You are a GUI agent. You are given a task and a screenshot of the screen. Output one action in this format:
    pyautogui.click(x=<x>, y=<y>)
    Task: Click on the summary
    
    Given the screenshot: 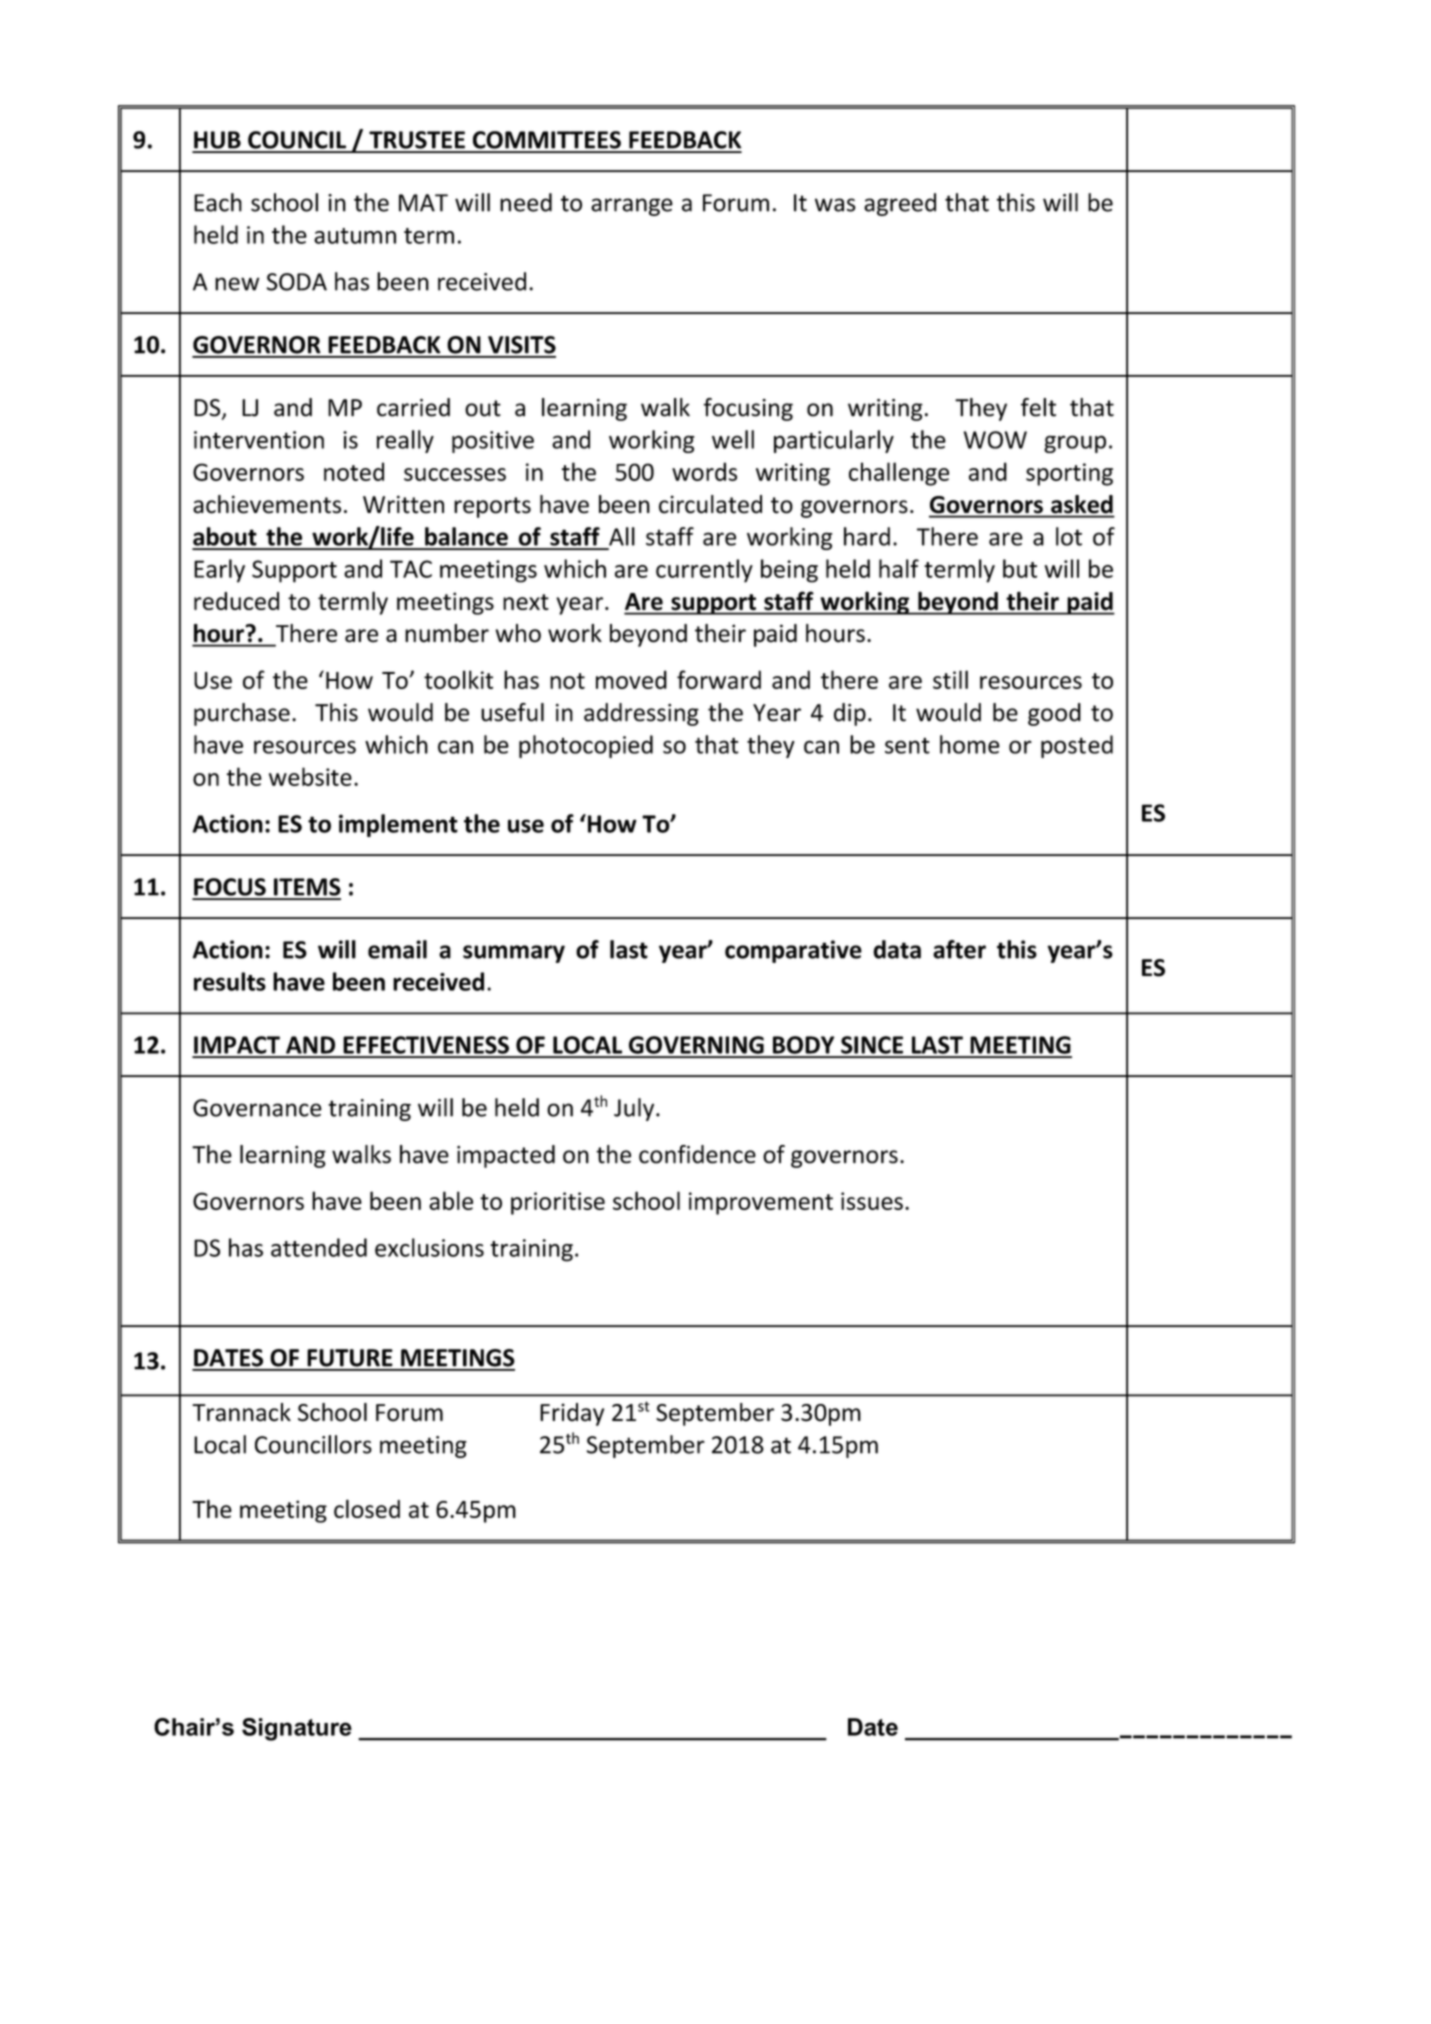 What is the action you would take?
    pyautogui.click(x=514, y=954)
